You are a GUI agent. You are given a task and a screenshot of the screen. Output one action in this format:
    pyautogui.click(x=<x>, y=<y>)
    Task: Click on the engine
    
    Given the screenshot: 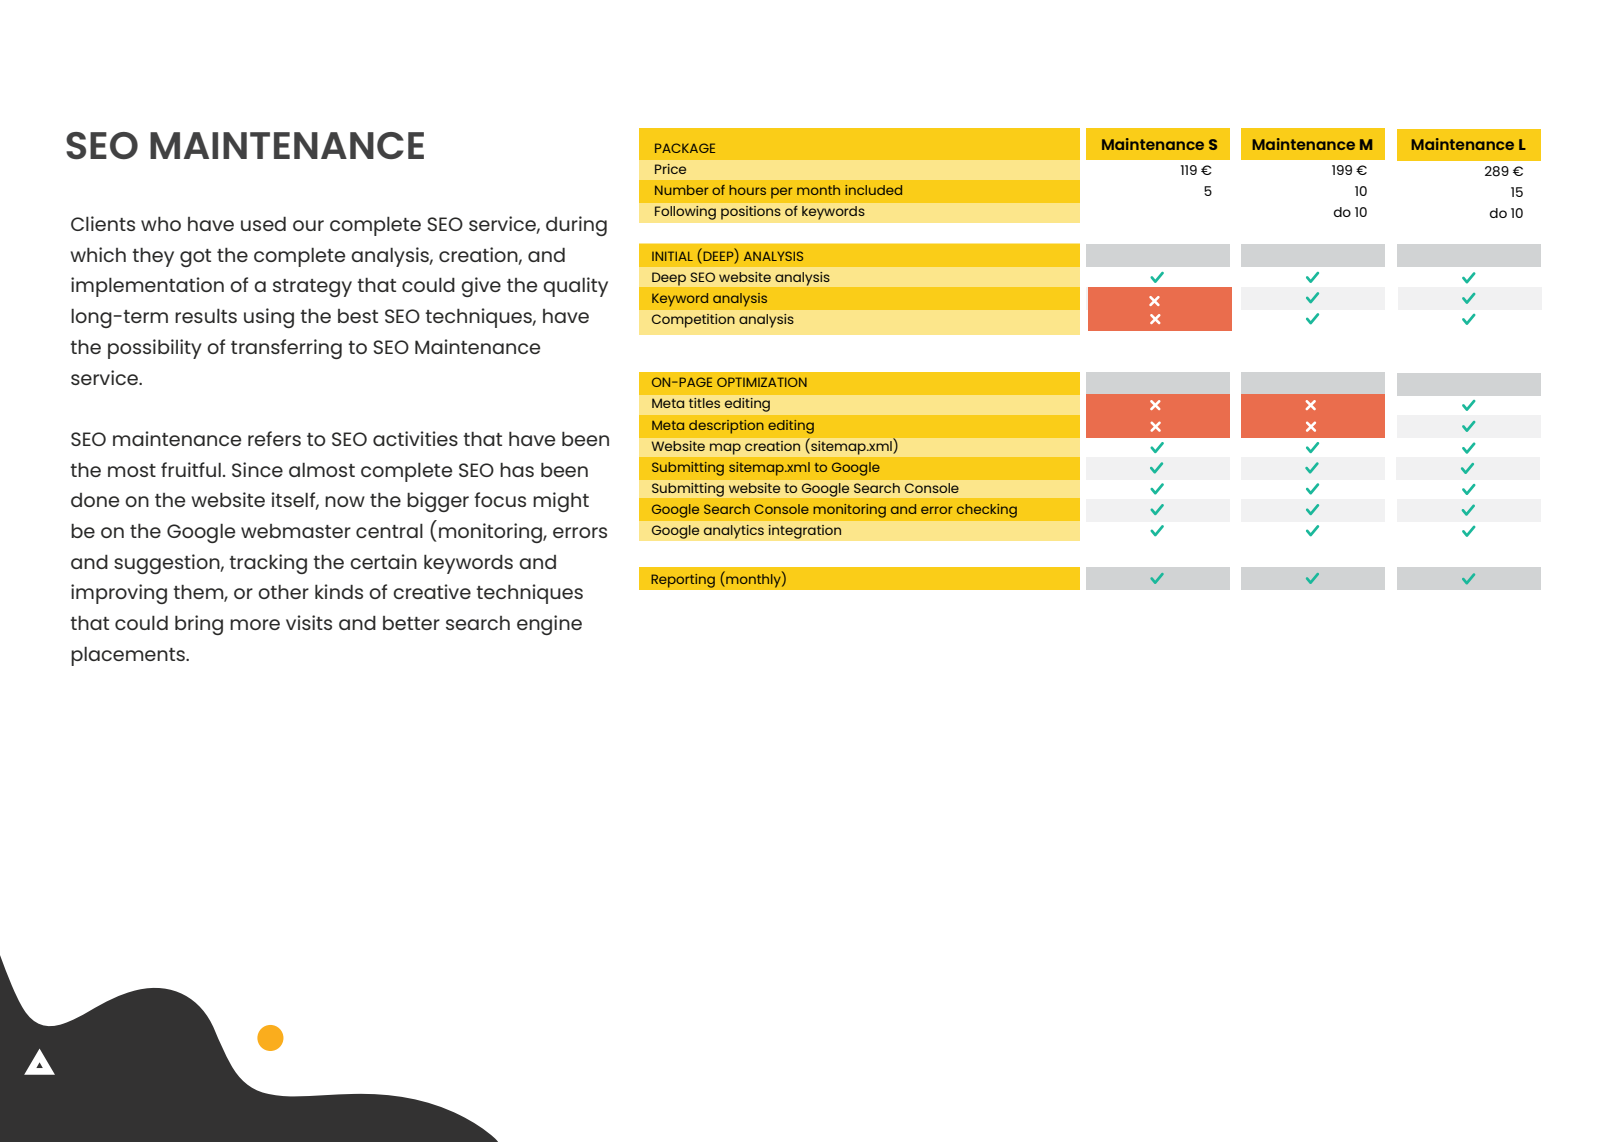 What is the action you would take?
    pyautogui.click(x=549, y=625)
